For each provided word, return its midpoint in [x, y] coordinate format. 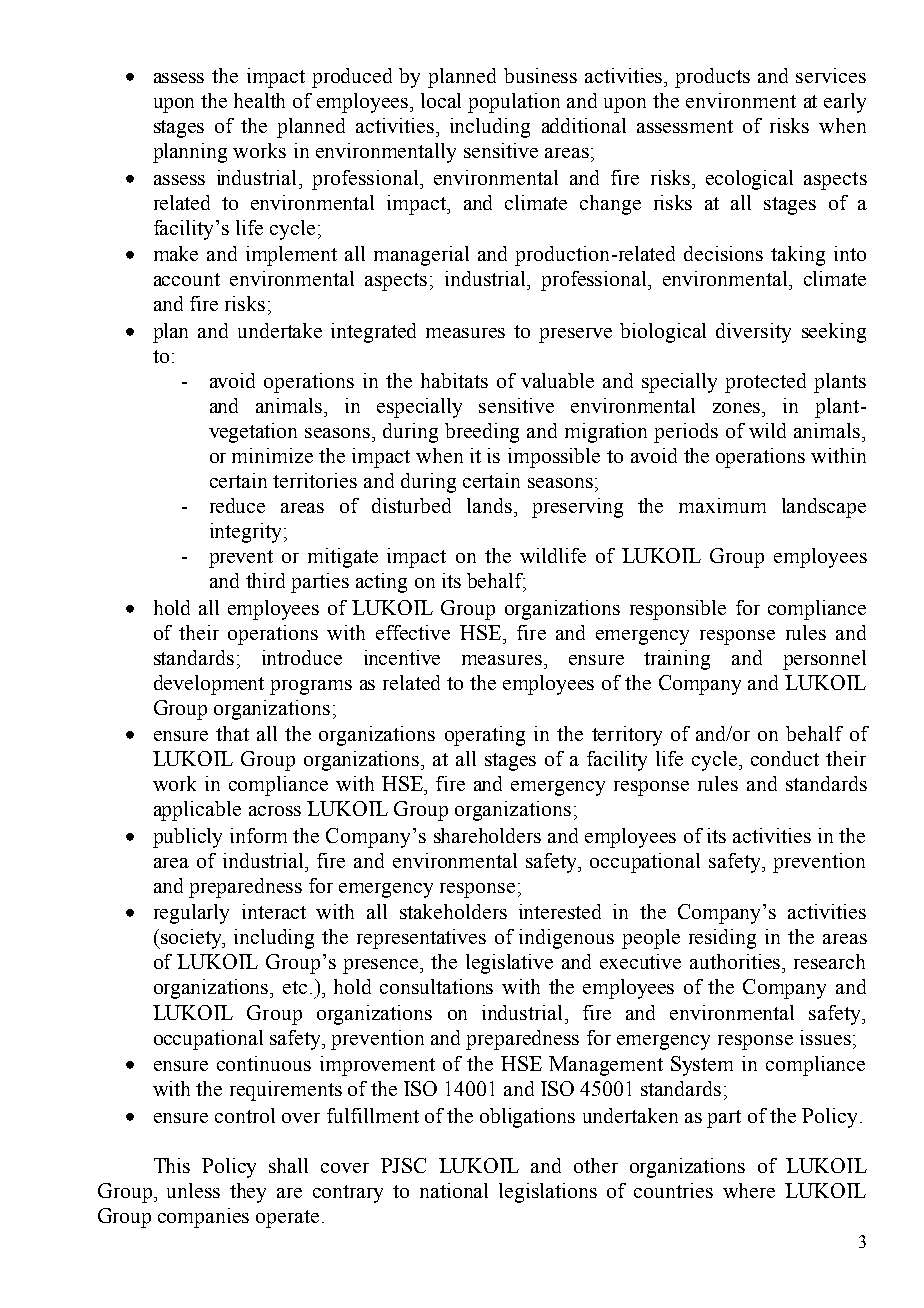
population [514, 103]
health [259, 100]
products [712, 78]
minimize [272, 455]
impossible [554, 458]
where [749, 1190]
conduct [785, 758]
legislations [548, 1193]
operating [485, 736]
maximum [722, 505]
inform [258, 835]
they [248, 1193]
